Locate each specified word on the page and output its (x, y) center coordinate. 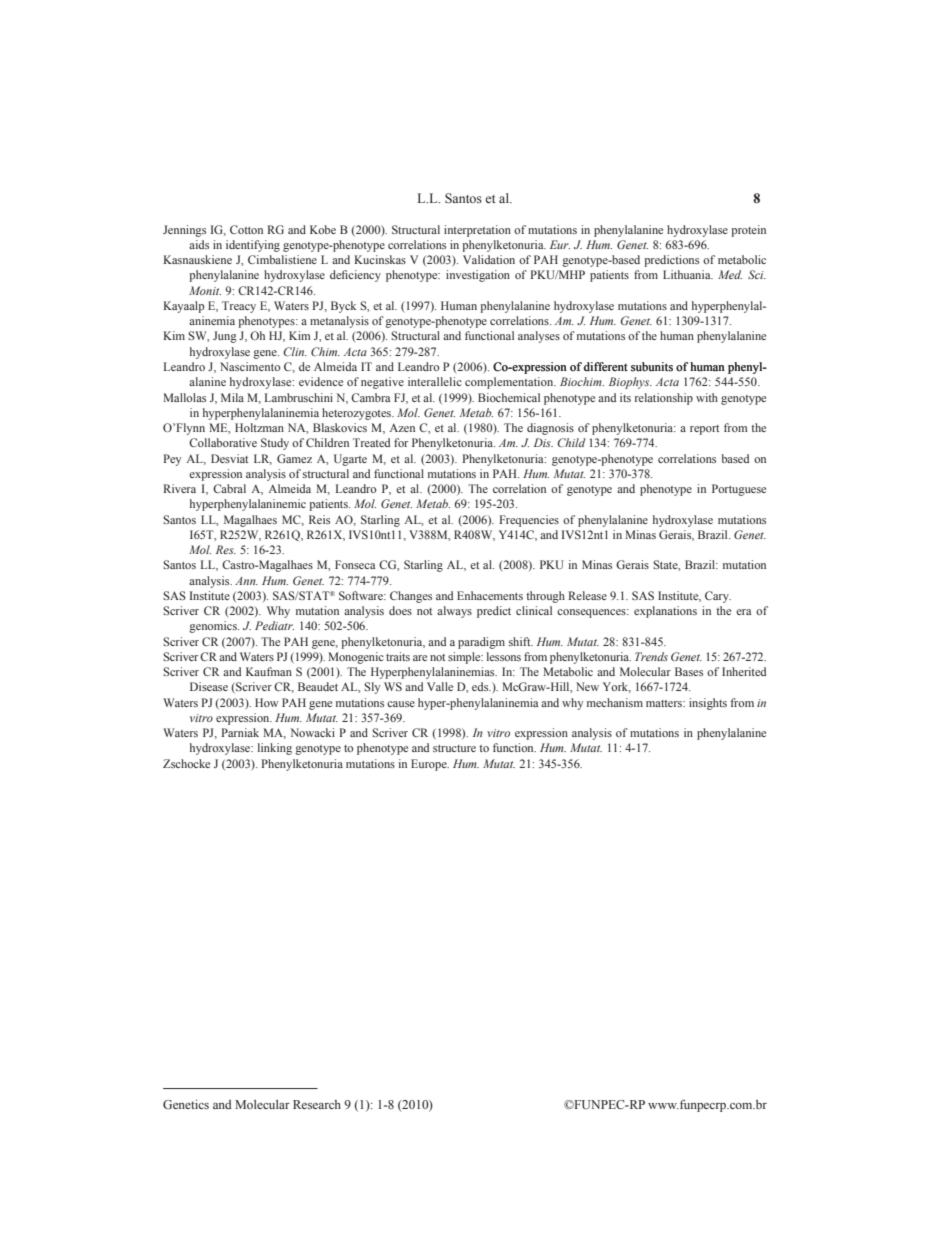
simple (465, 658)
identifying (253, 246)
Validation (489, 259)
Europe (430, 765)
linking (275, 749)
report (704, 430)
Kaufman (269, 671)
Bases (689, 671)
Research (317, 1104)
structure (454, 748)
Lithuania (688, 274)
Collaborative (223, 442)
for (401, 442)
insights (708, 704)
